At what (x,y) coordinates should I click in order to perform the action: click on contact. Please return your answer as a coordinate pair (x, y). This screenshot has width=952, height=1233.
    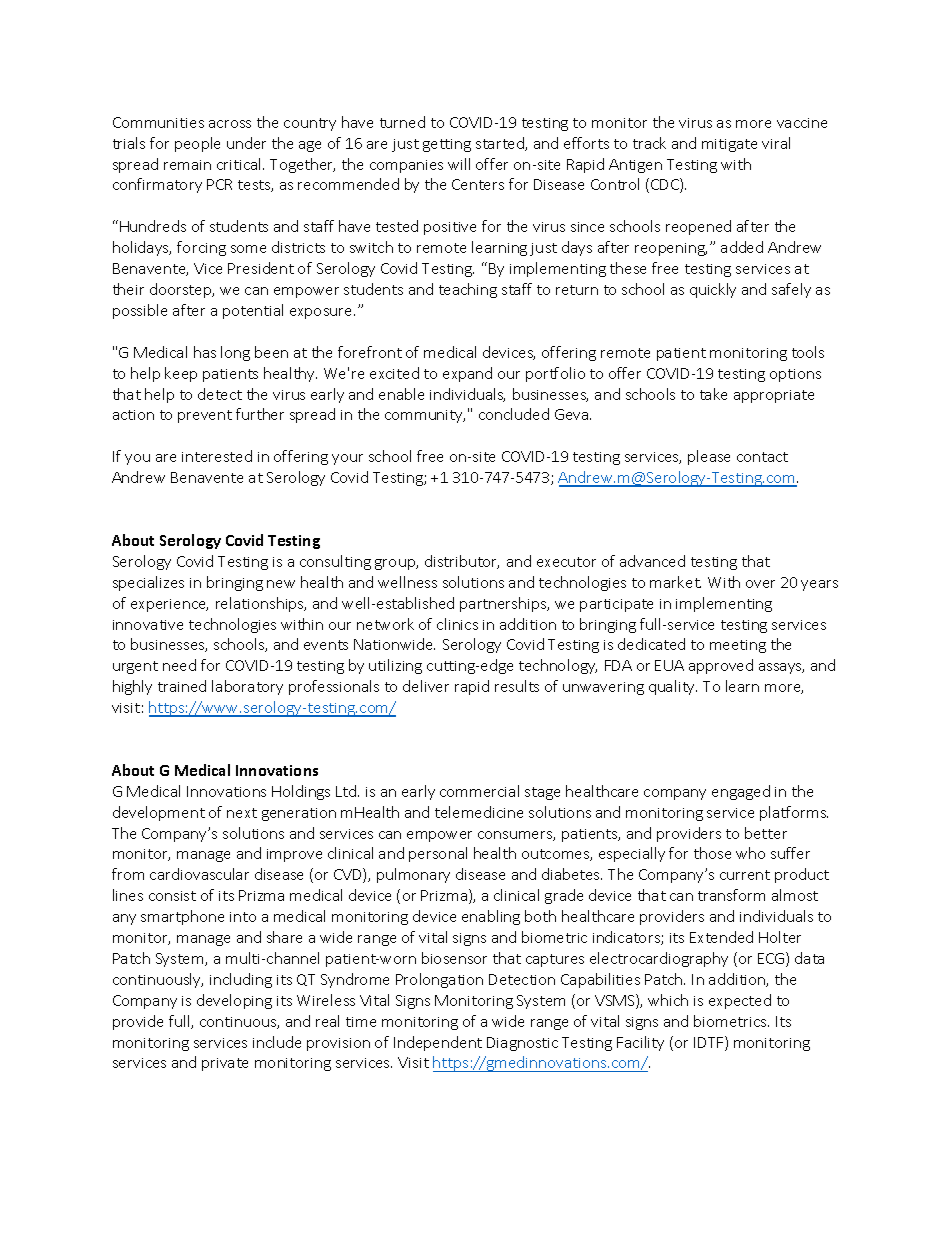
    Looking at the image, I should click on (762, 457).
